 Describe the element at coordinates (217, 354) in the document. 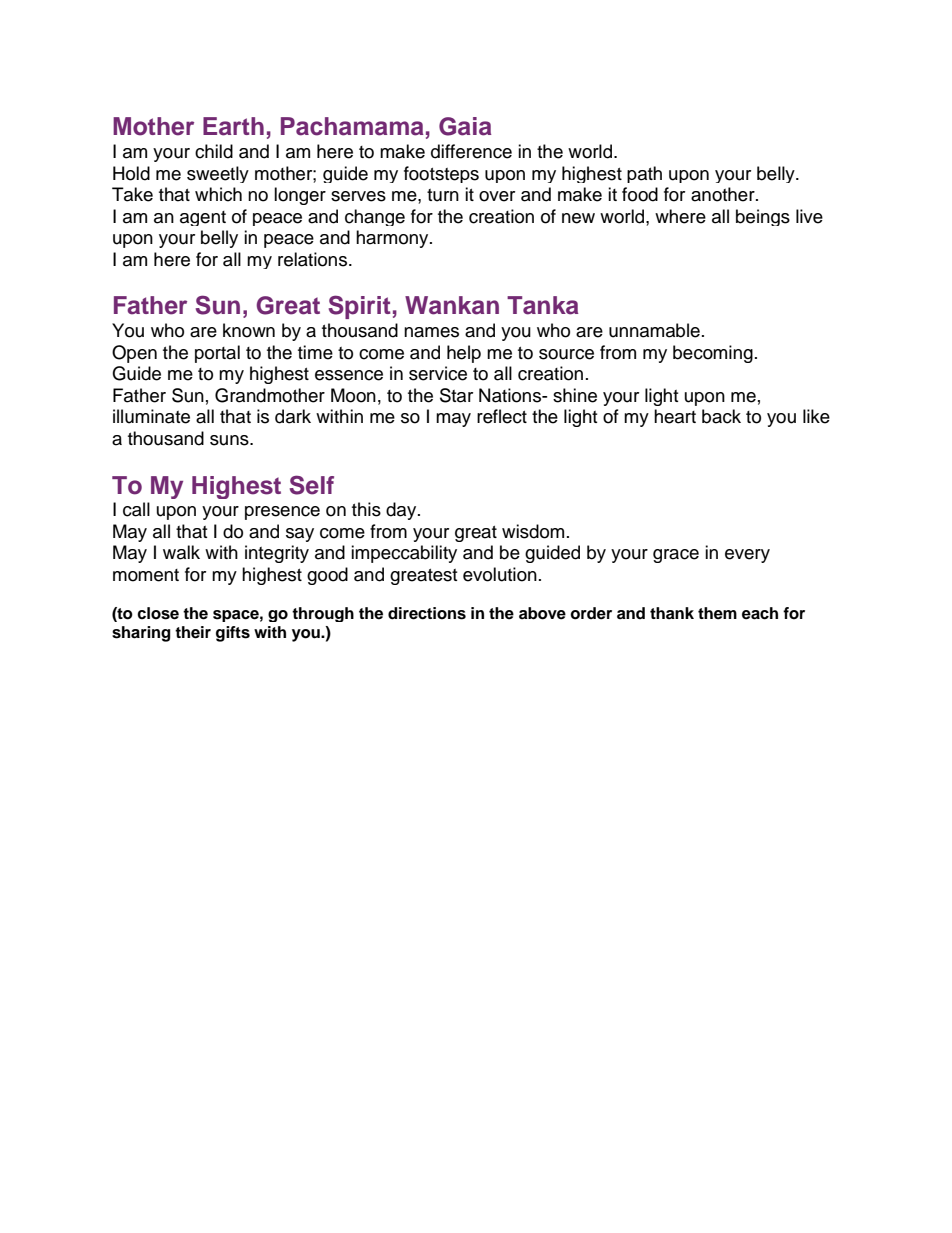

I see `portal` at that location.
